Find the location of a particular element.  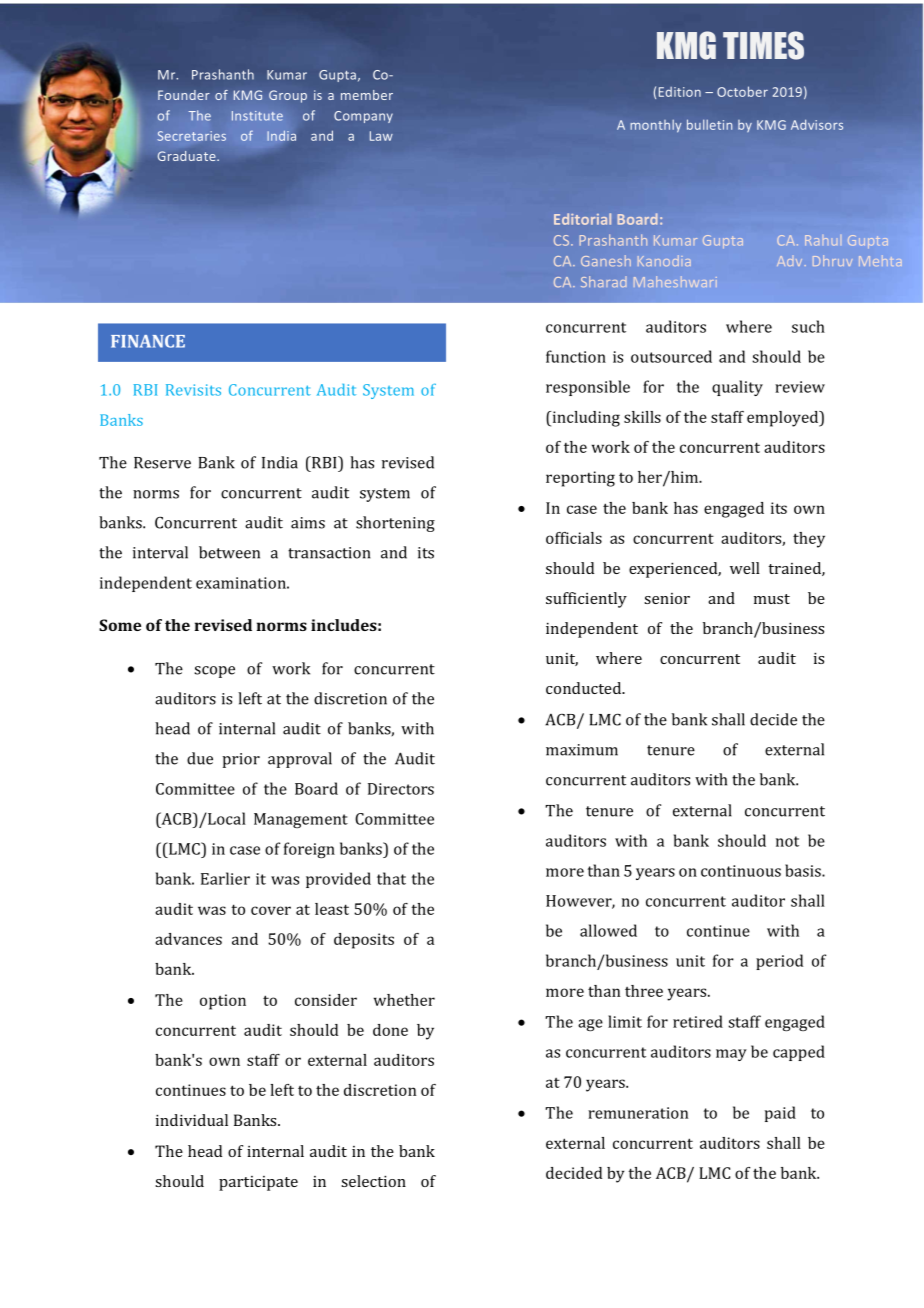

that is located at coordinates (391, 878).
